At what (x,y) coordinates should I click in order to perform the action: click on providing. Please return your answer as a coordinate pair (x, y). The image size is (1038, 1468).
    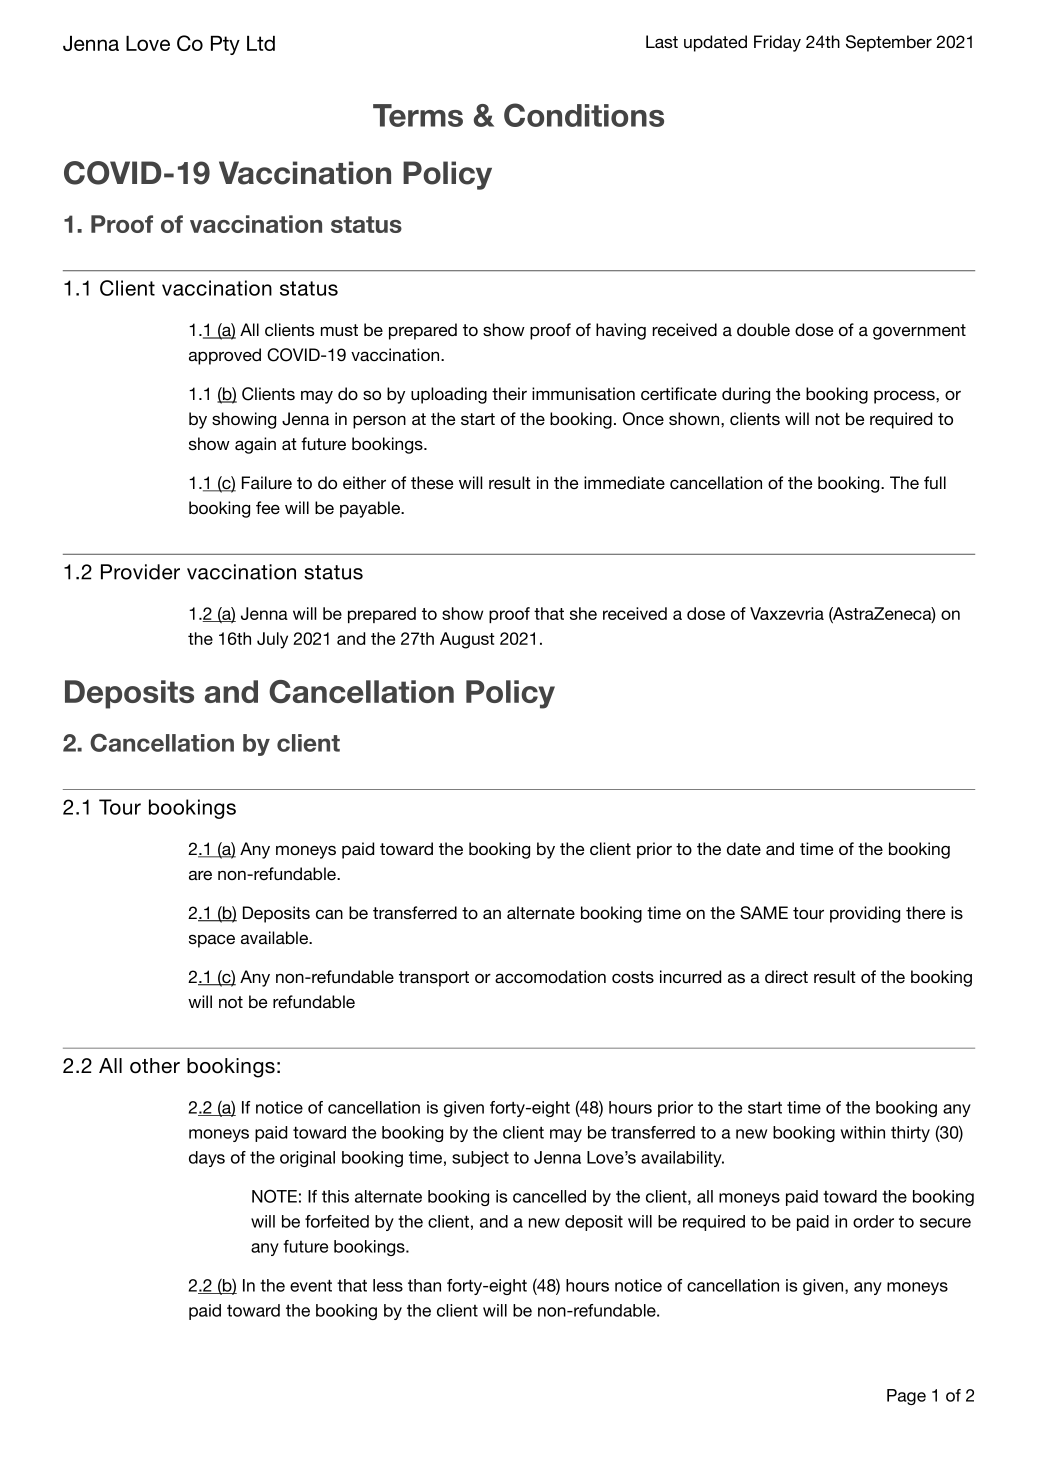
    Looking at the image, I should click on (865, 914).
